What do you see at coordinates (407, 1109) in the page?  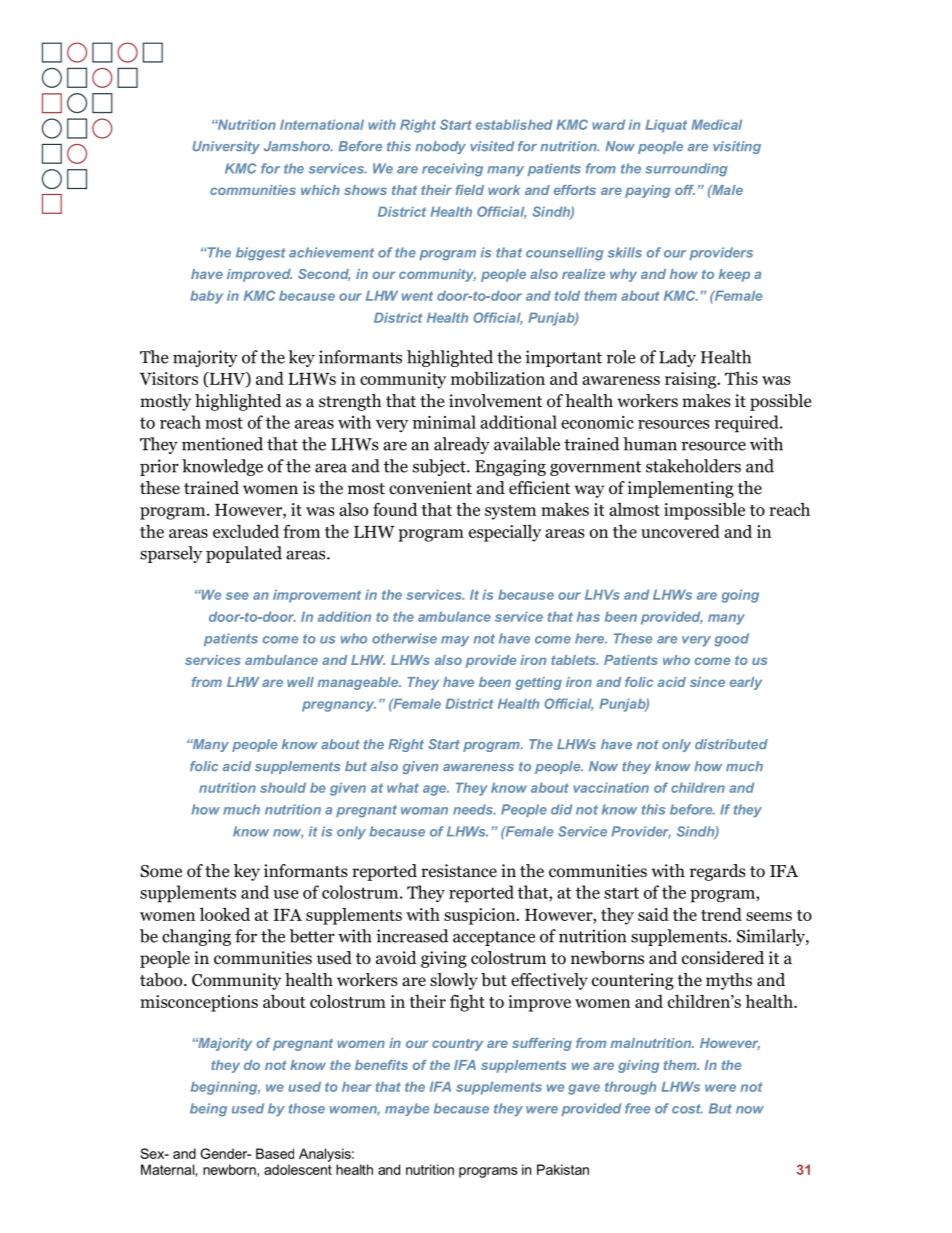 I see `maybe` at bounding box center [407, 1109].
